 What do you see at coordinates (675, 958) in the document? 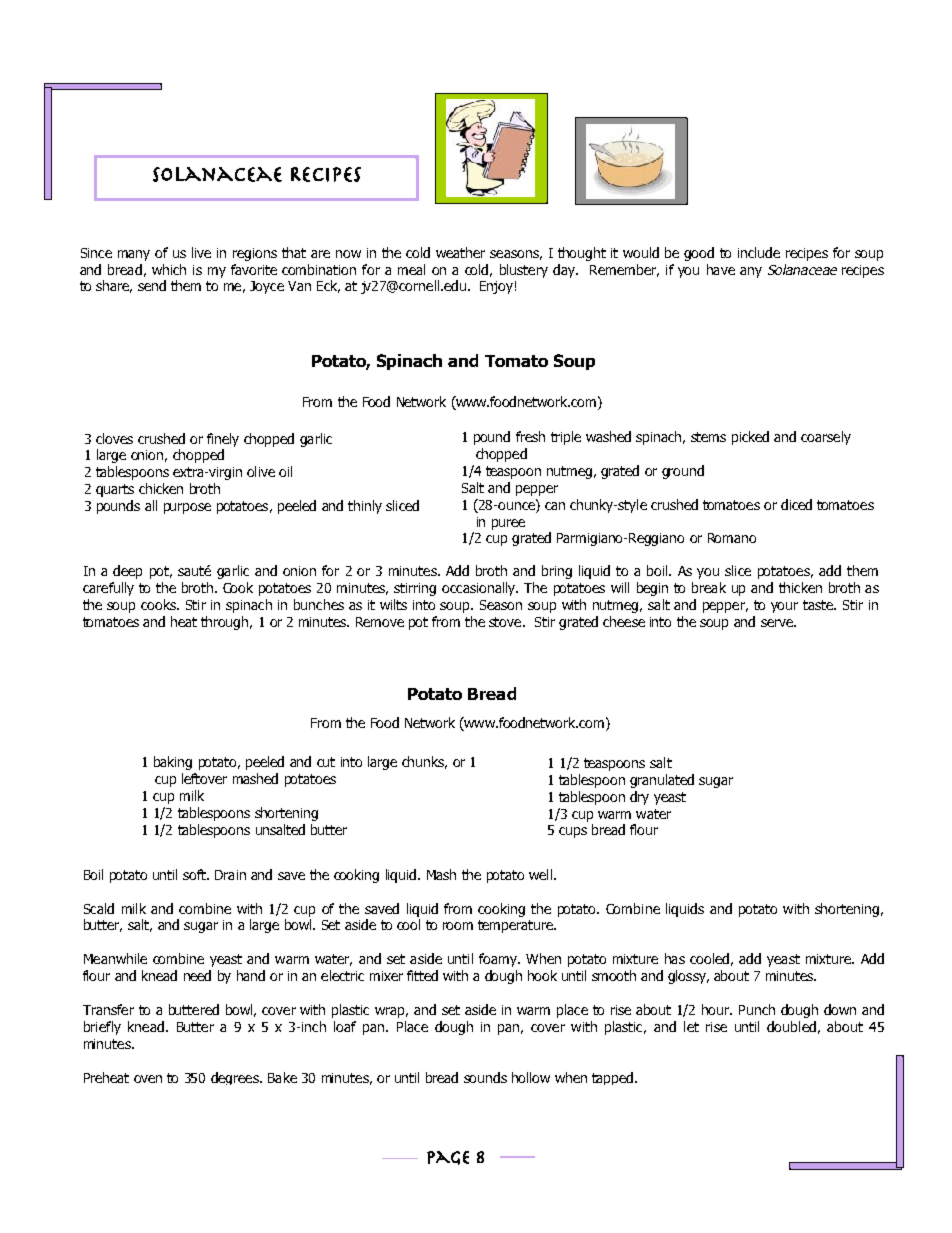
I see `has` at bounding box center [675, 958].
